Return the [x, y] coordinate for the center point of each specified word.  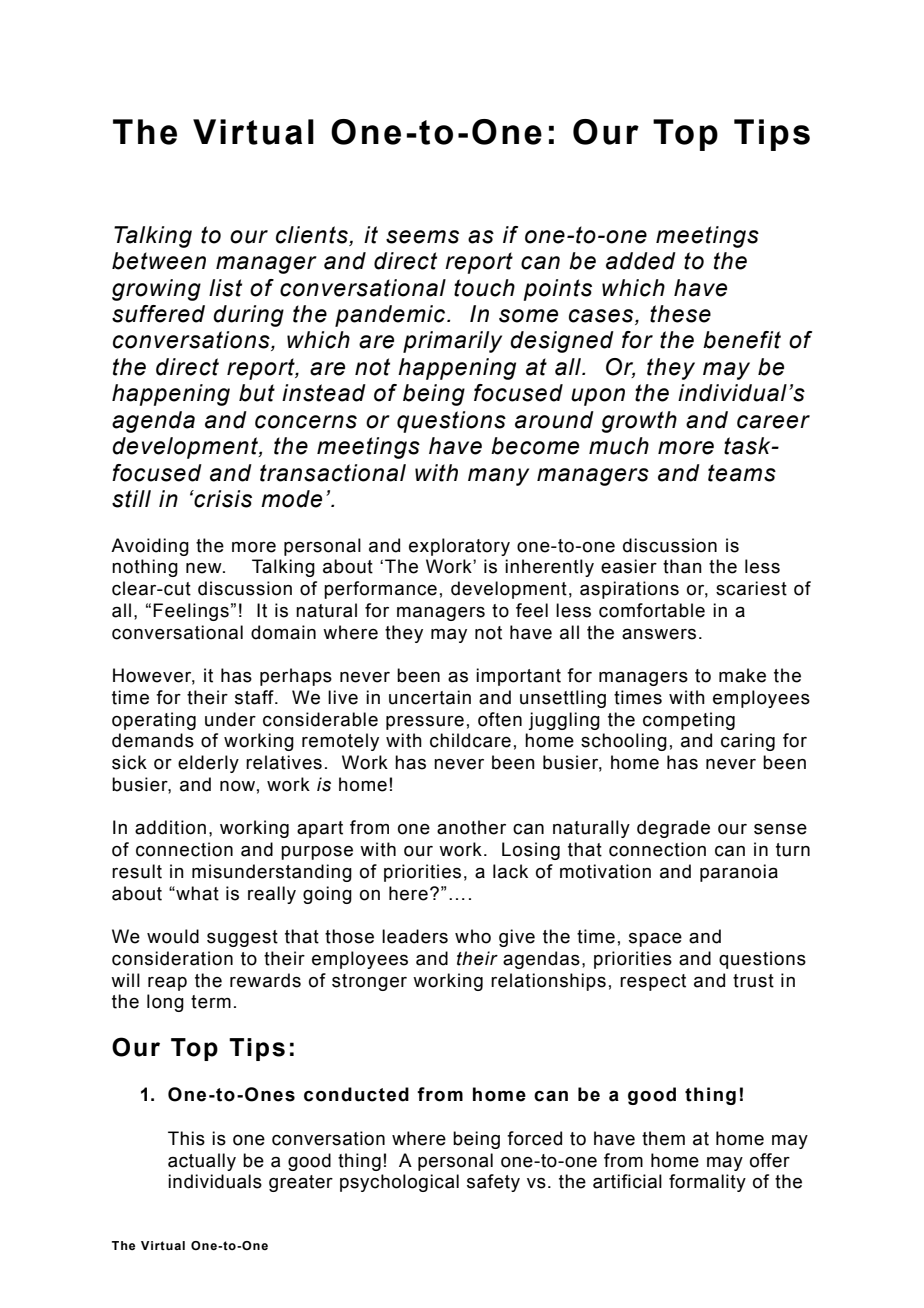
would [173, 936]
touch [484, 288]
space [655, 940]
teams [742, 473]
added [641, 261]
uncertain [430, 697]
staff [255, 697]
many [498, 477]
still [131, 499]
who [473, 936]
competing [689, 721]
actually [202, 1162]
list [225, 288]
